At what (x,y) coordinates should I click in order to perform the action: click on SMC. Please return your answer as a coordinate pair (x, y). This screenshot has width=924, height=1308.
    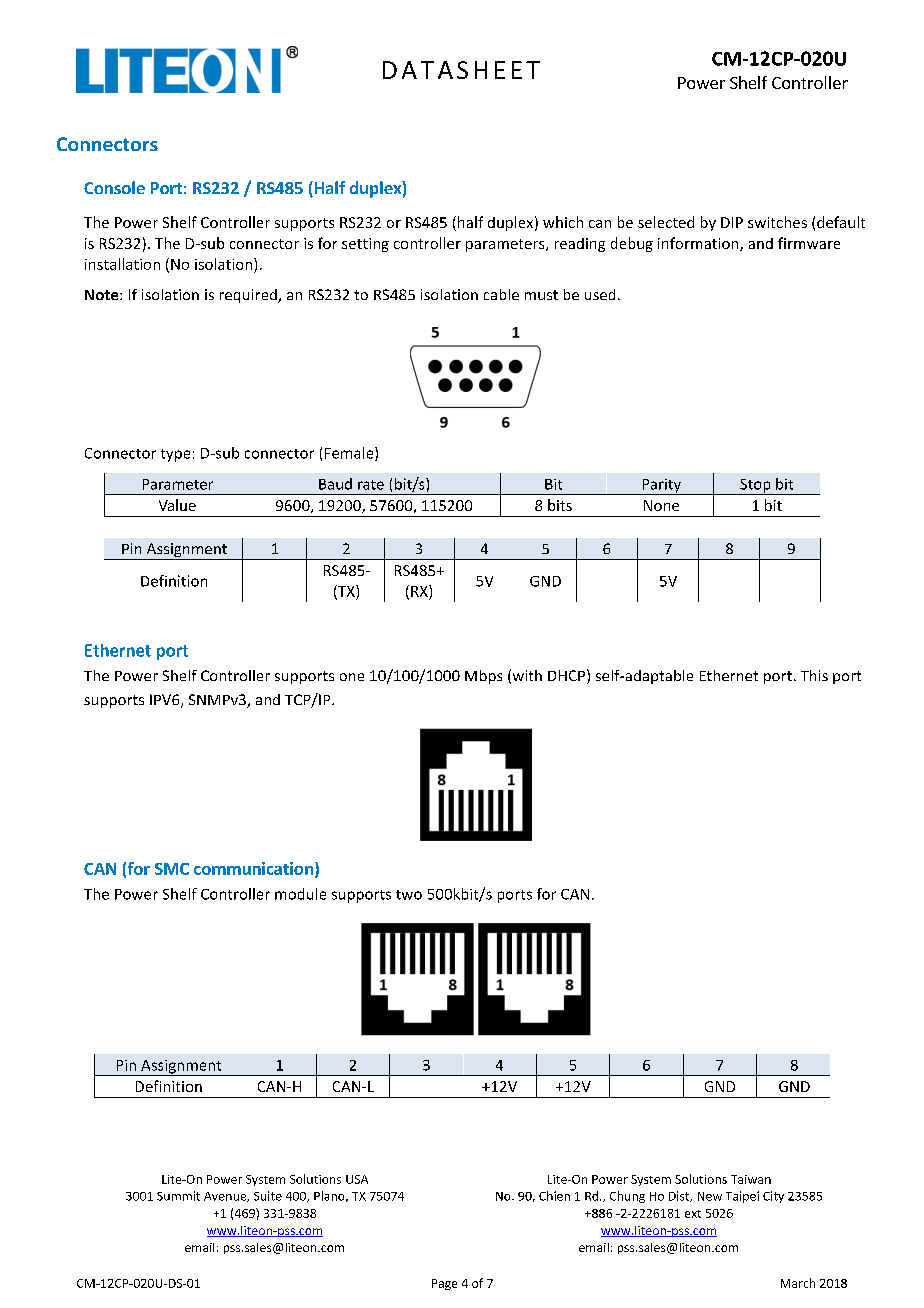
    Looking at the image, I should click on (172, 869).
